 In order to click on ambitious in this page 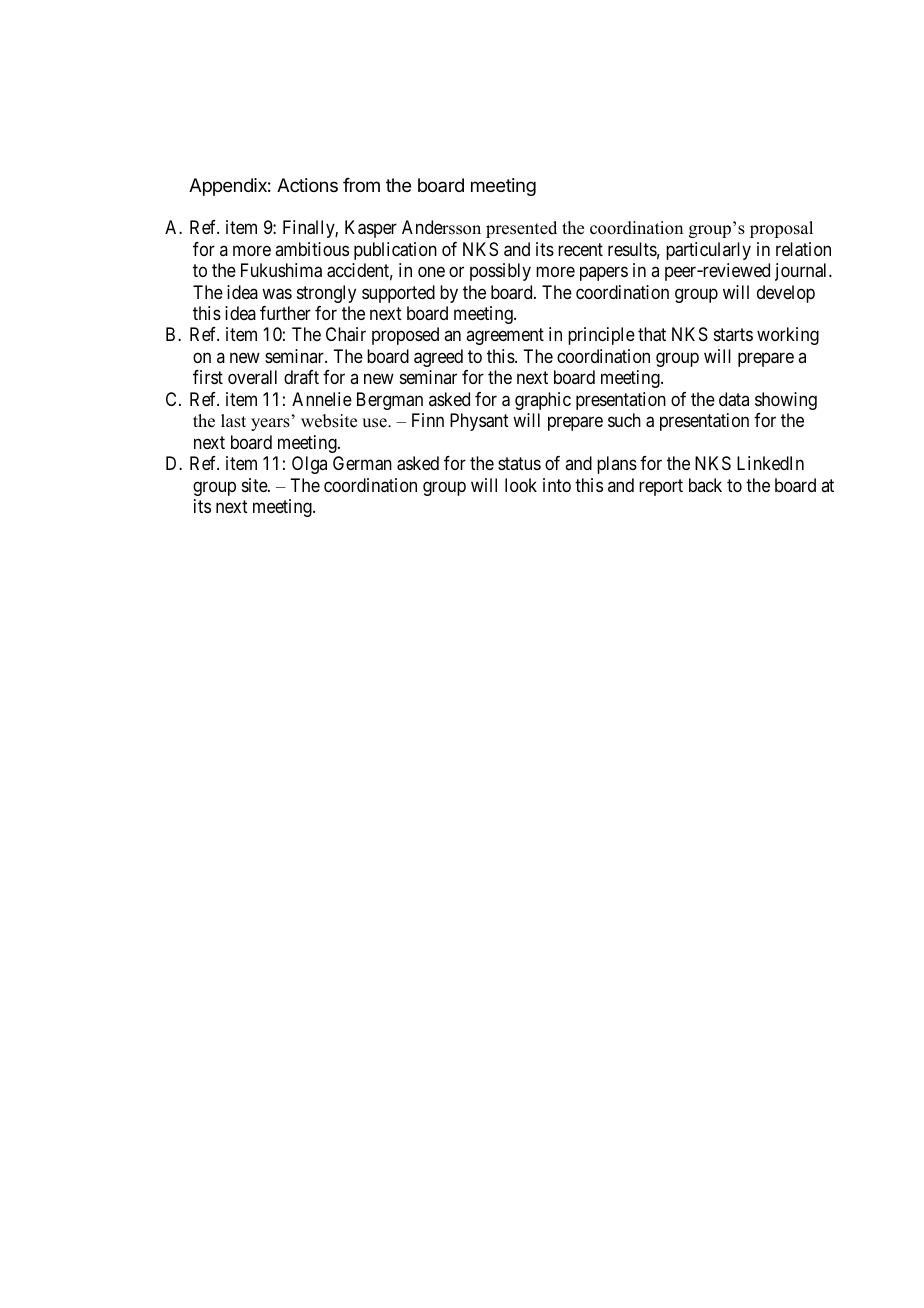, I will do `click(312, 249)`.
